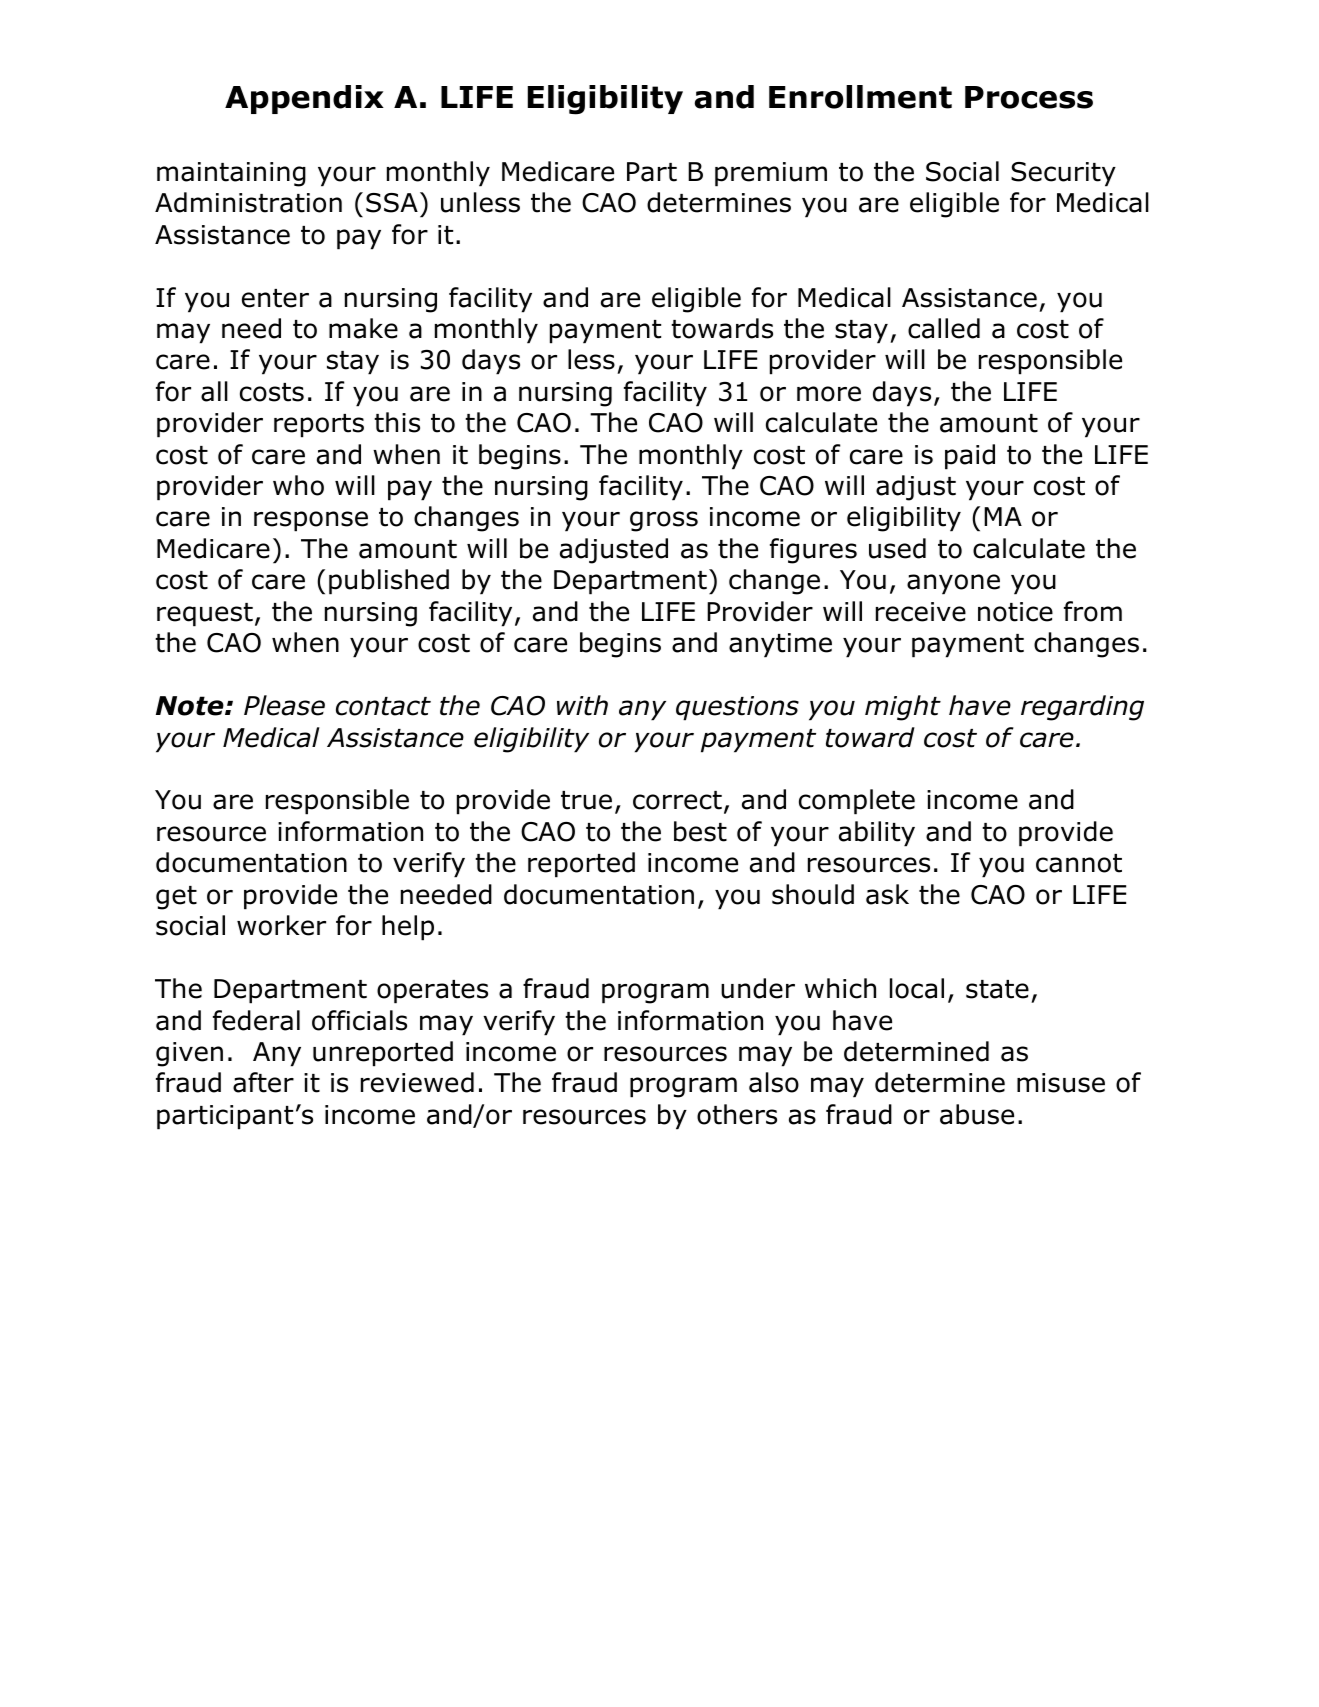 The width and height of the screenshot is (1319, 1707). What do you see at coordinates (977, 1114) in the screenshot?
I see `abuse` at bounding box center [977, 1114].
